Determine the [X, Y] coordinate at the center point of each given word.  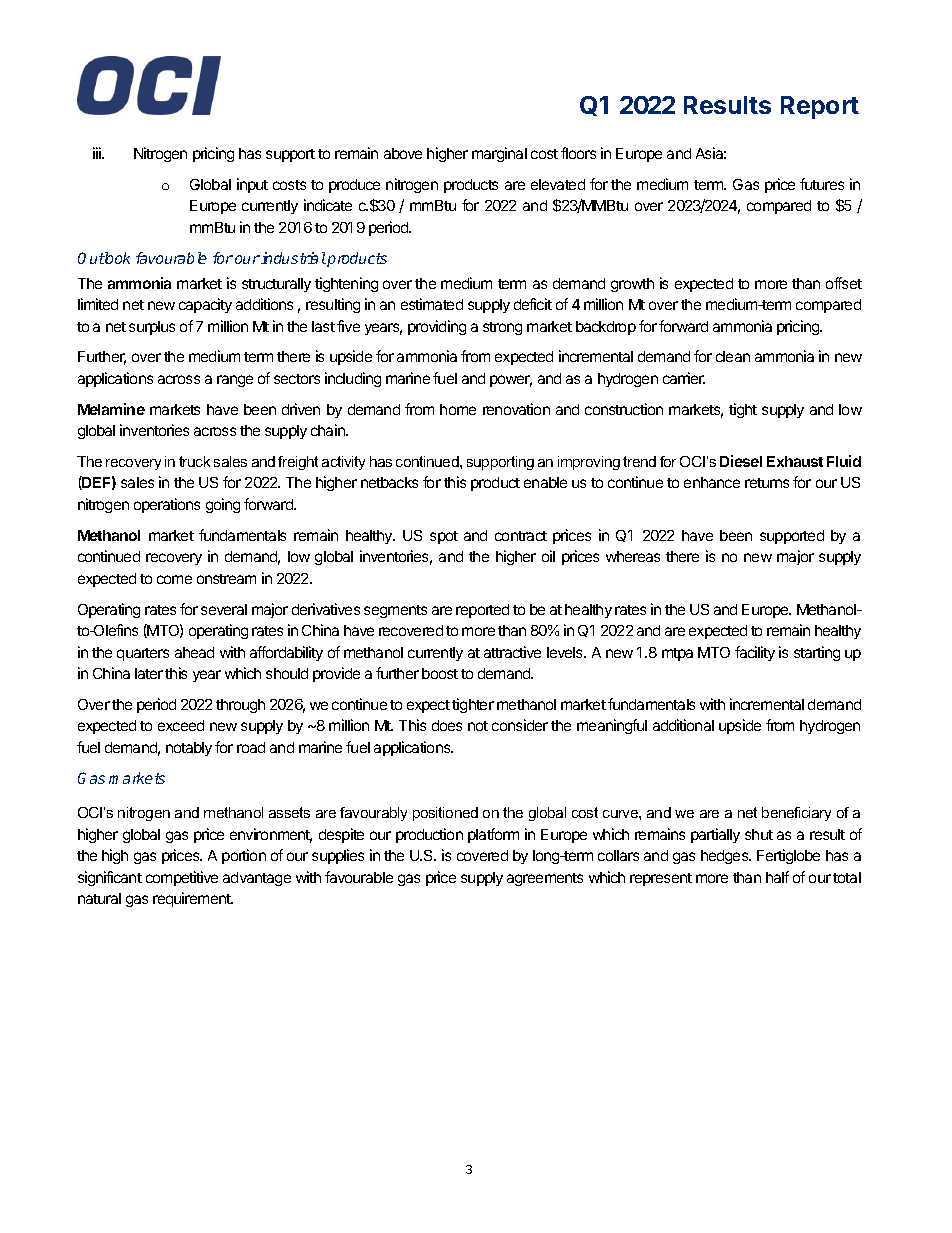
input [252, 185]
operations [167, 505]
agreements [545, 879]
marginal [499, 154]
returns [767, 483]
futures [822, 184]
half [777, 877]
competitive [182, 878]
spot [444, 537]
